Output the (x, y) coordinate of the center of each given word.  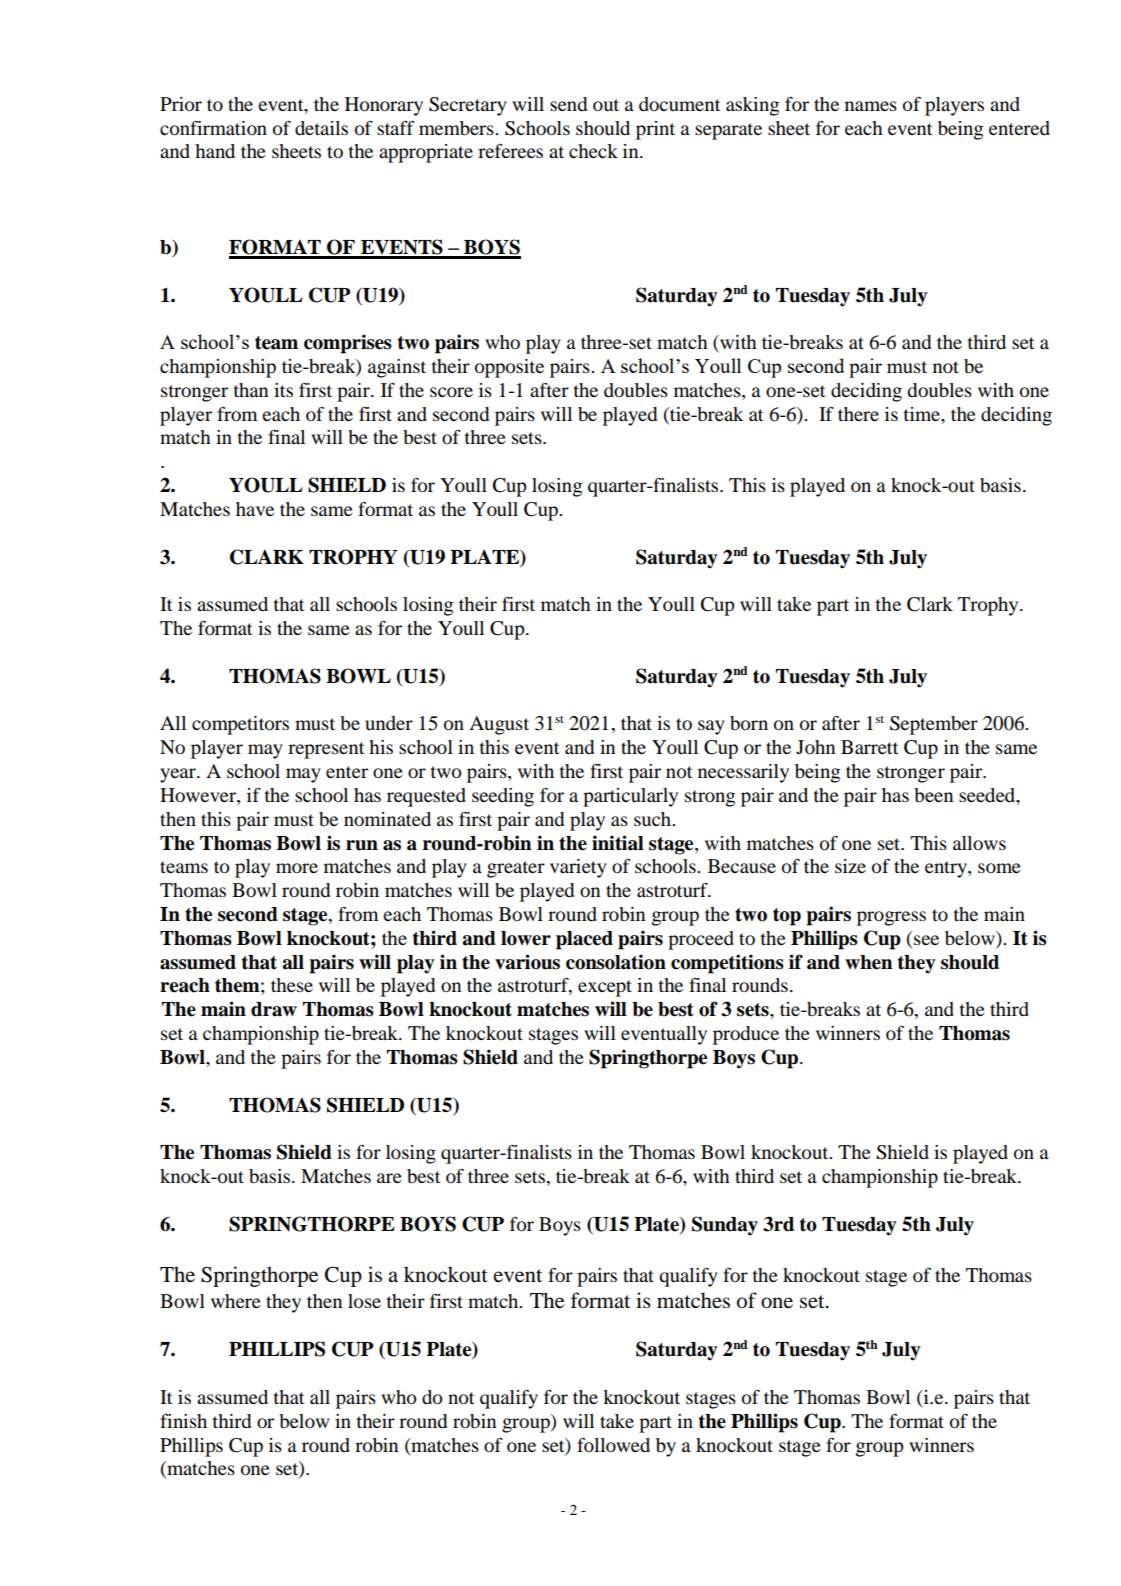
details (321, 128)
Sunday (725, 1226)
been (933, 795)
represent (326, 750)
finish (183, 1421)
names (871, 106)
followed (613, 1445)
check (593, 151)
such (654, 819)
